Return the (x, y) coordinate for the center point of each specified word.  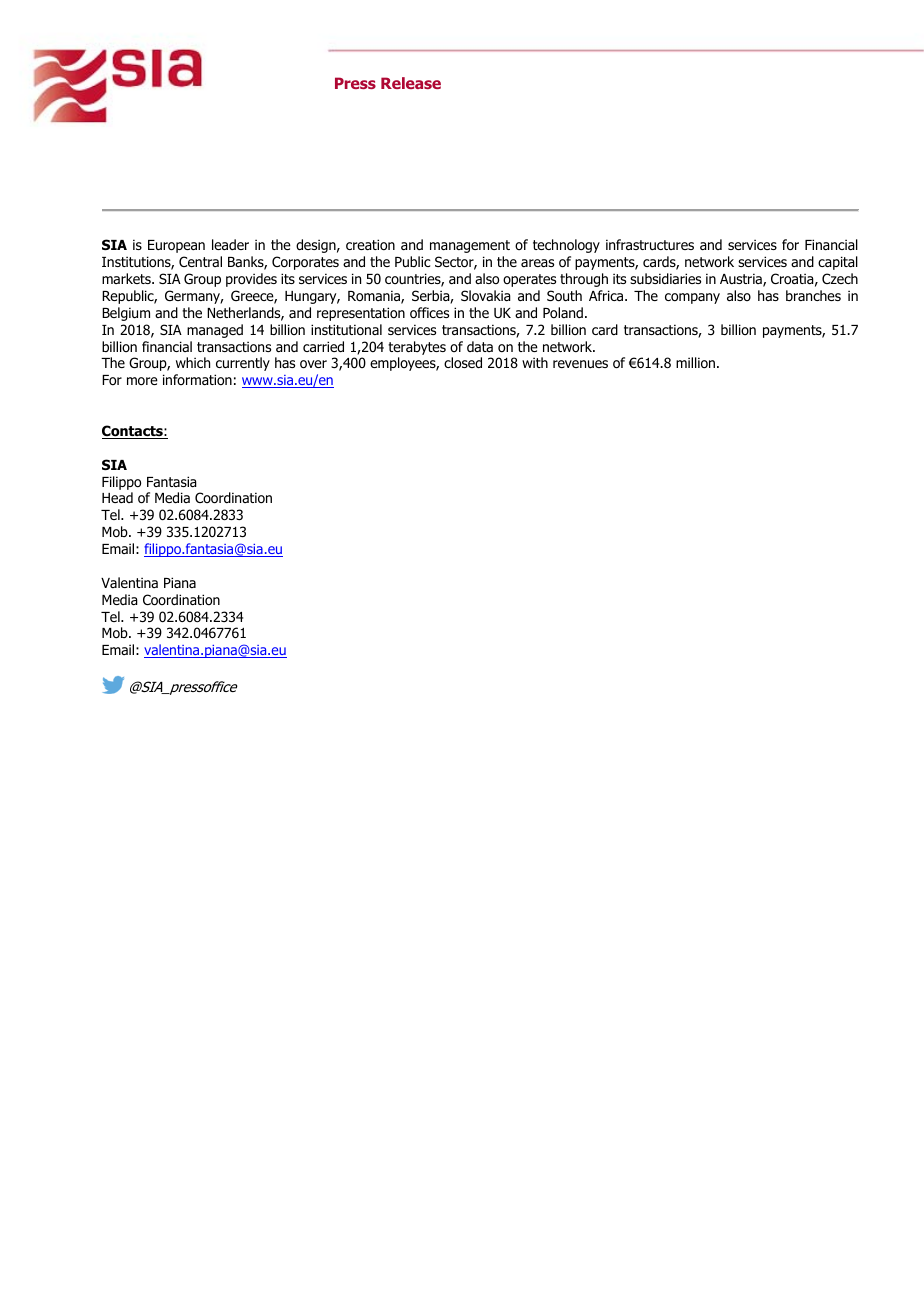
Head (117, 497)
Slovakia (486, 296)
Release (411, 83)
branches (813, 295)
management (470, 246)
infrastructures (650, 244)
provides (251, 280)
